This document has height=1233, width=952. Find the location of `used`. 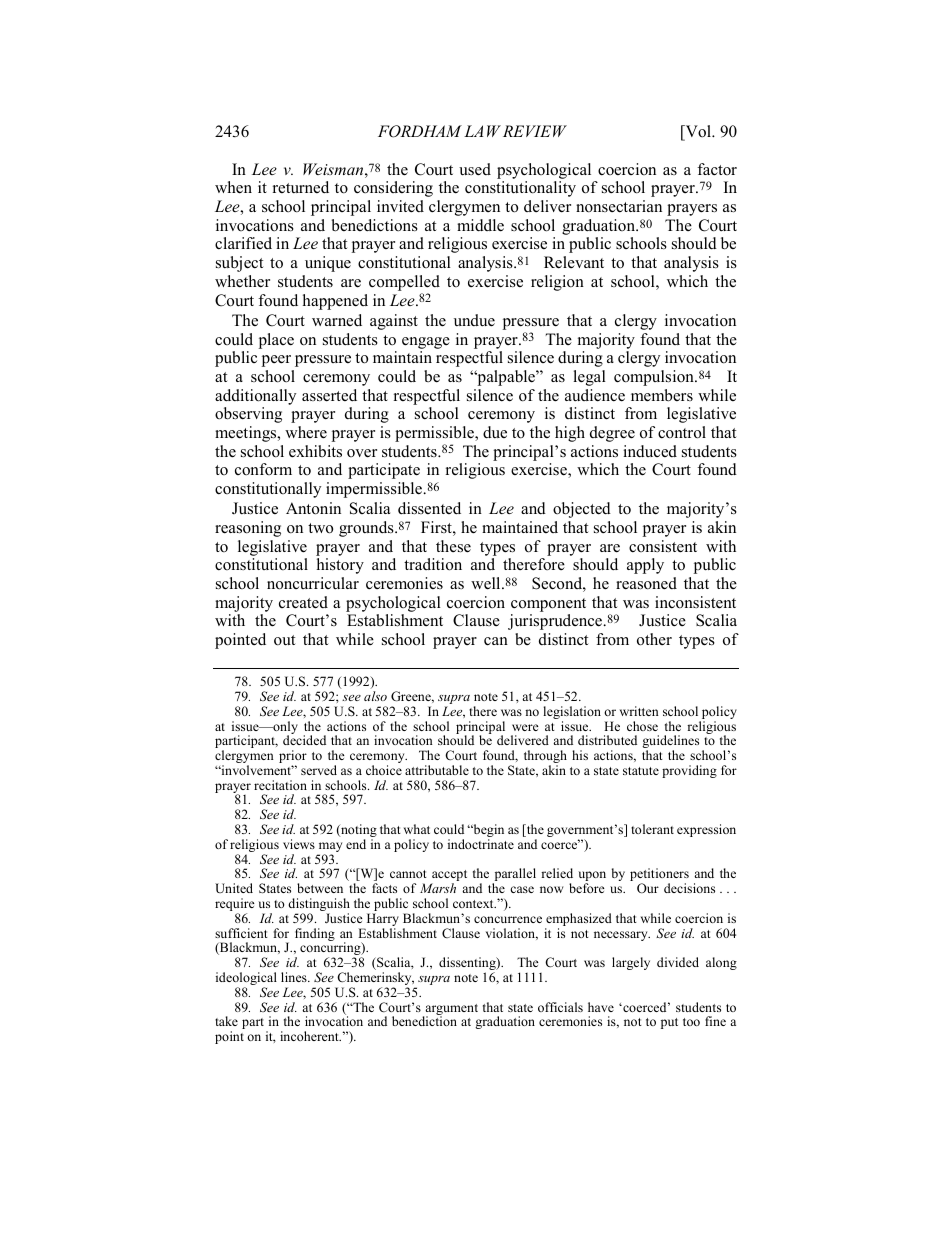

used is located at coordinates (475, 169).
